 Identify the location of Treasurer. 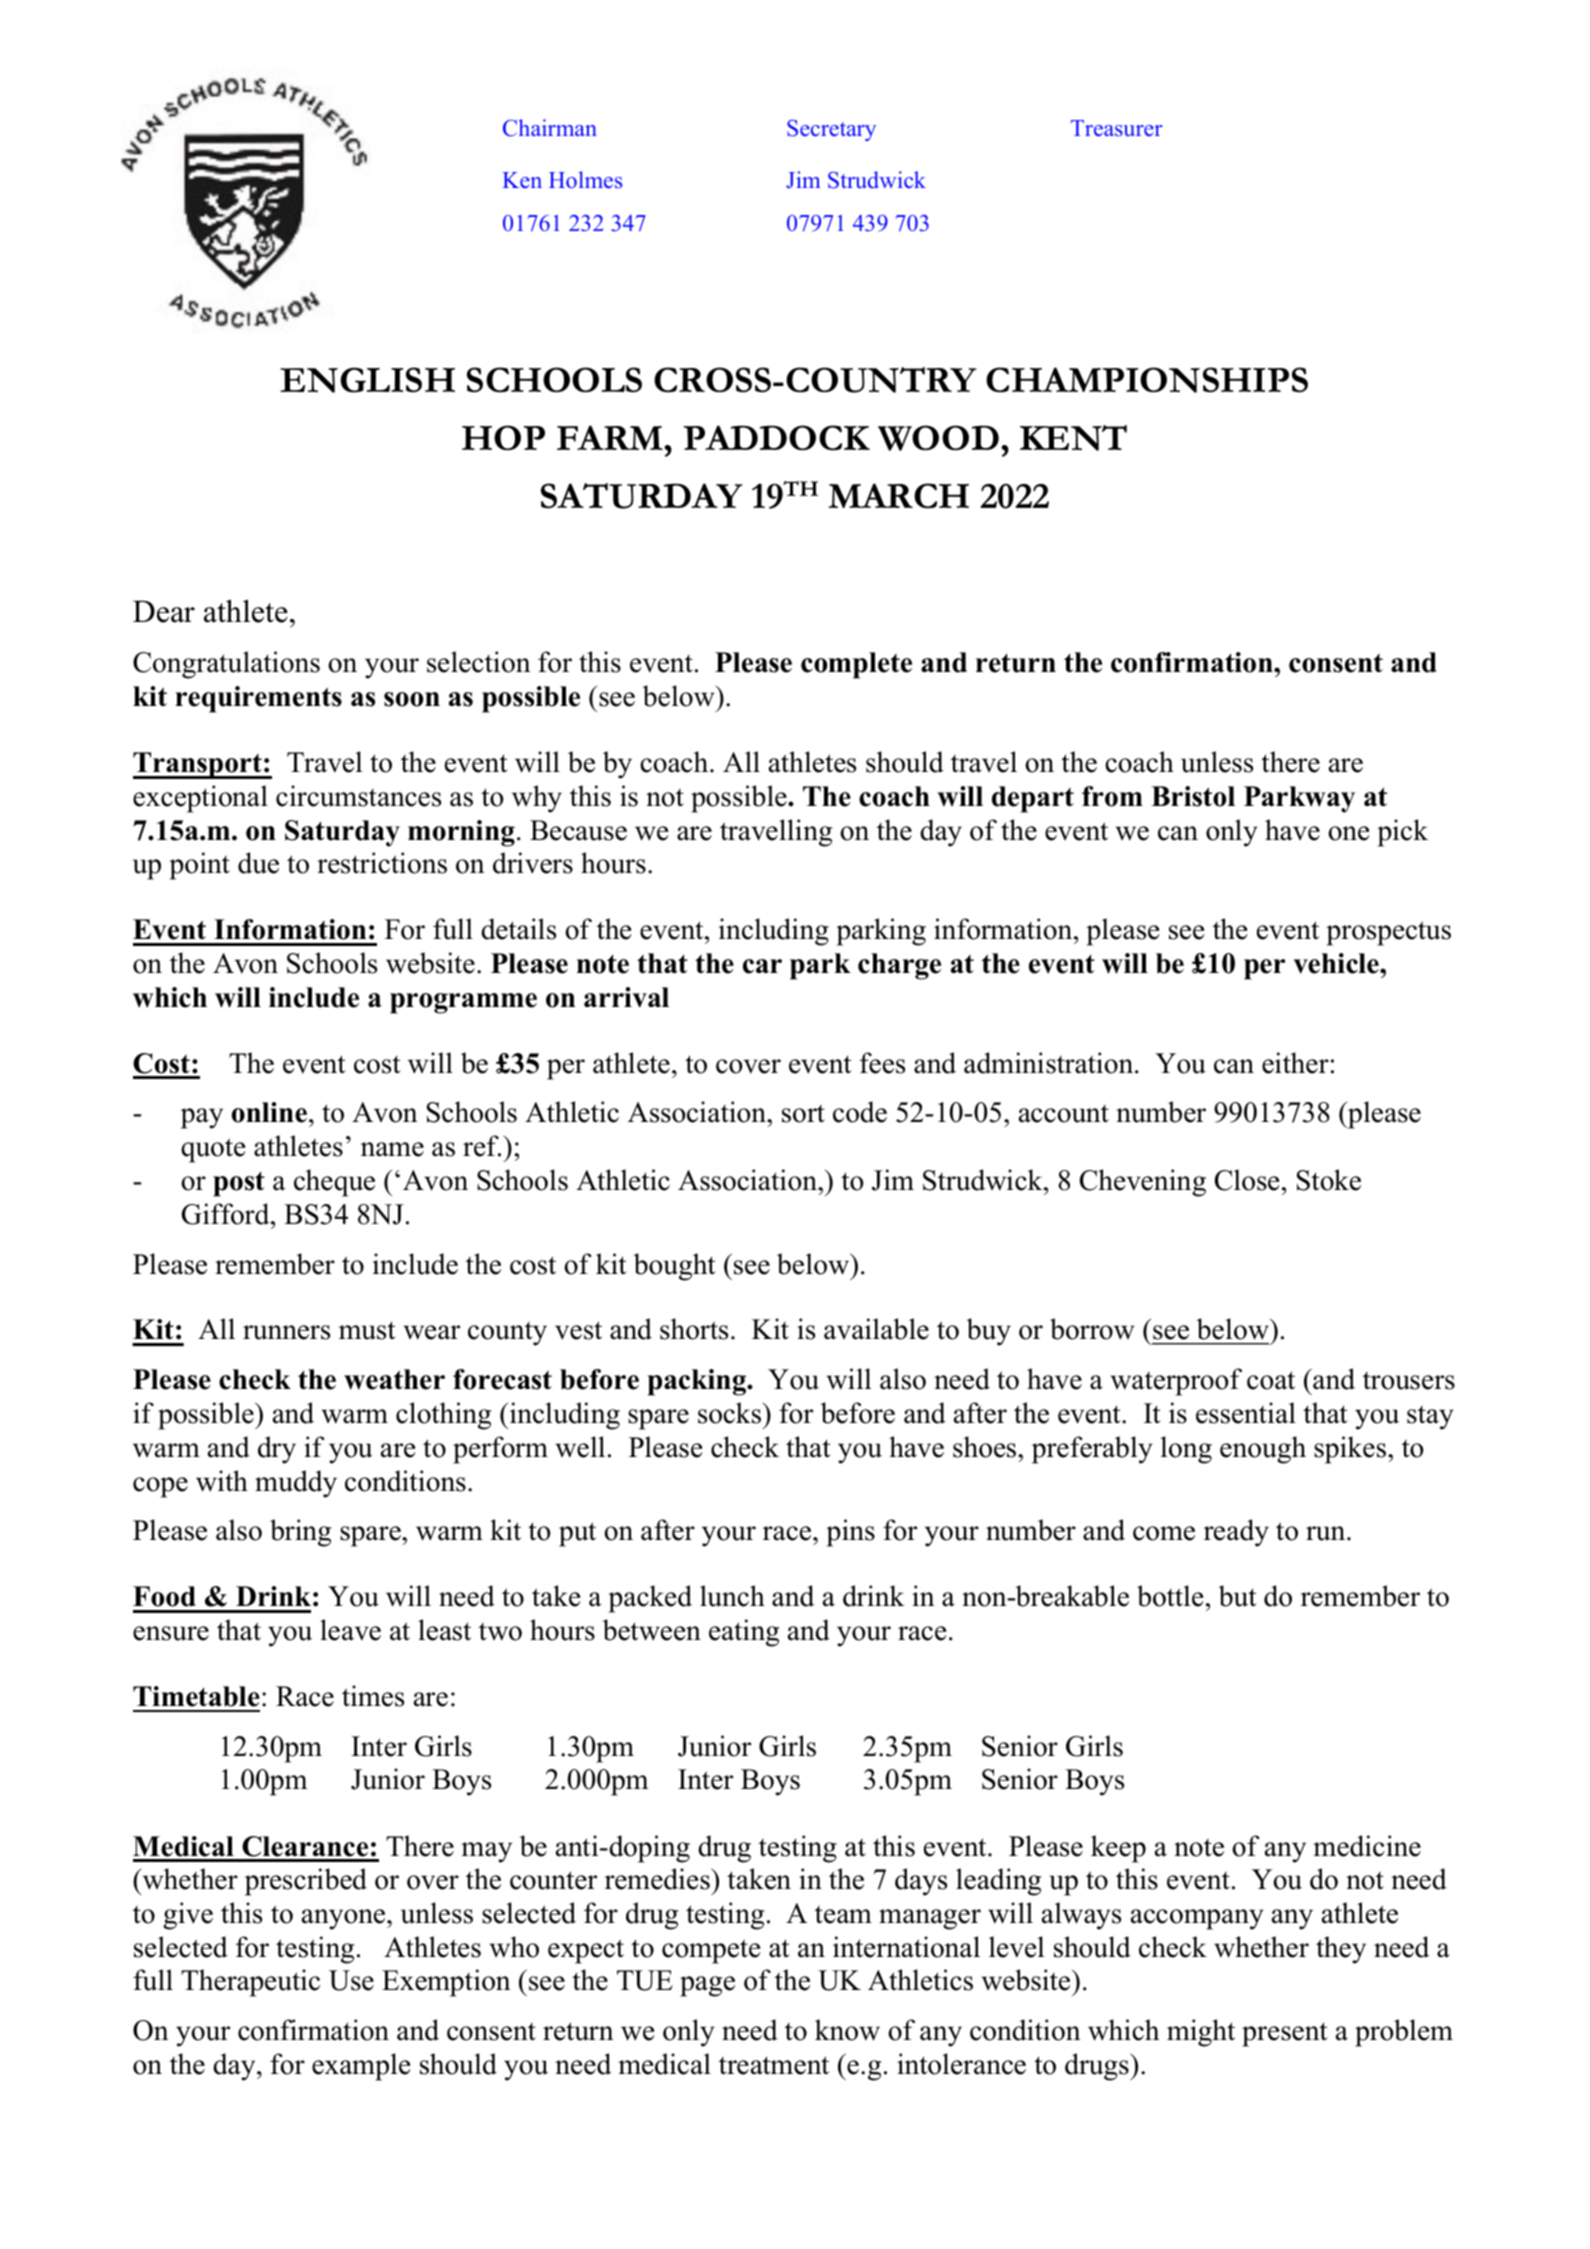
(1117, 128).
